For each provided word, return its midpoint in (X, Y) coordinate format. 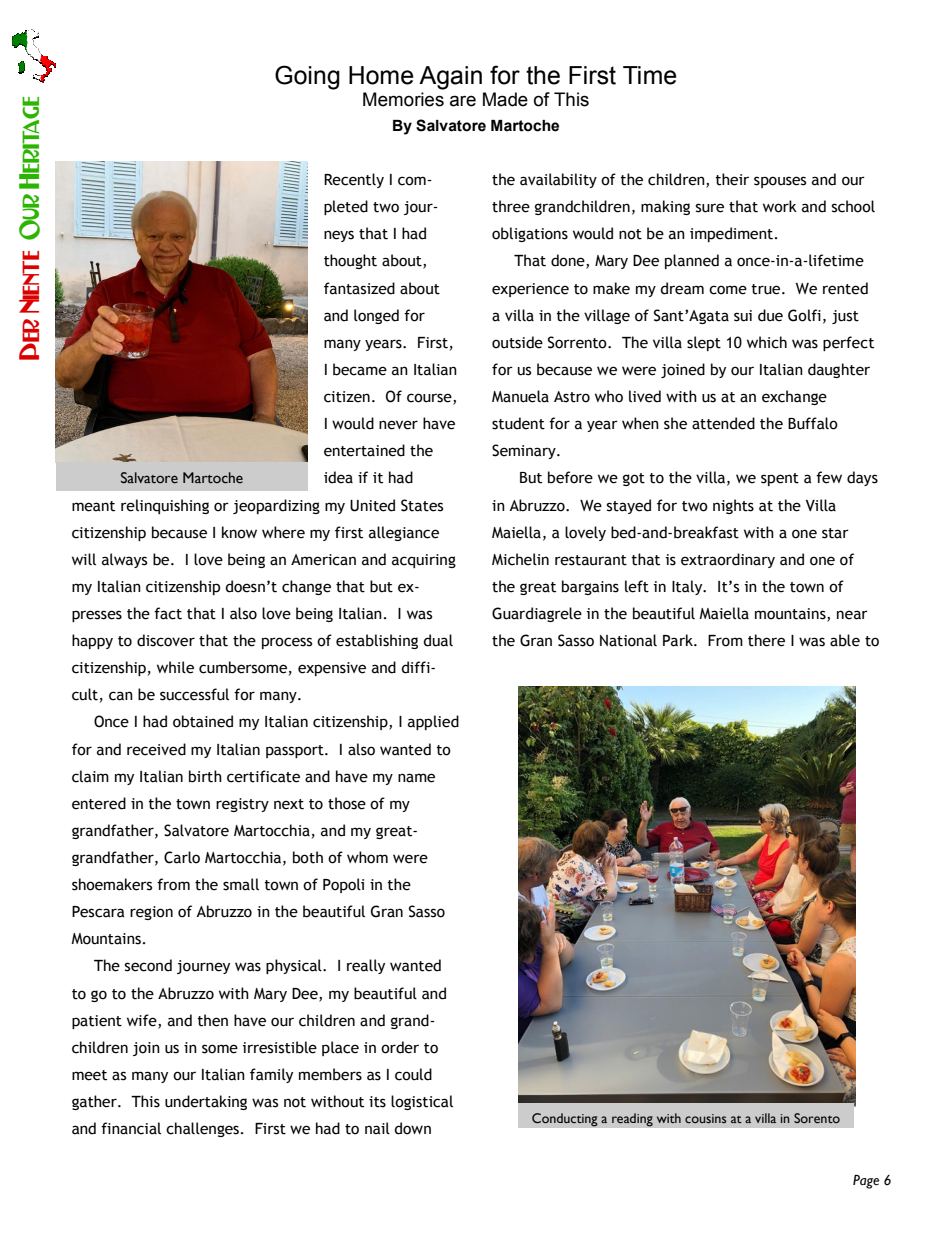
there (766, 640)
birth (205, 776)
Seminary (525, 451)
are (463, 101)
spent (780, 479)
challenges (202, 1129)
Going (307, 77)
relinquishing (165, 506)
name (416, 778)
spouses (780, 182)
